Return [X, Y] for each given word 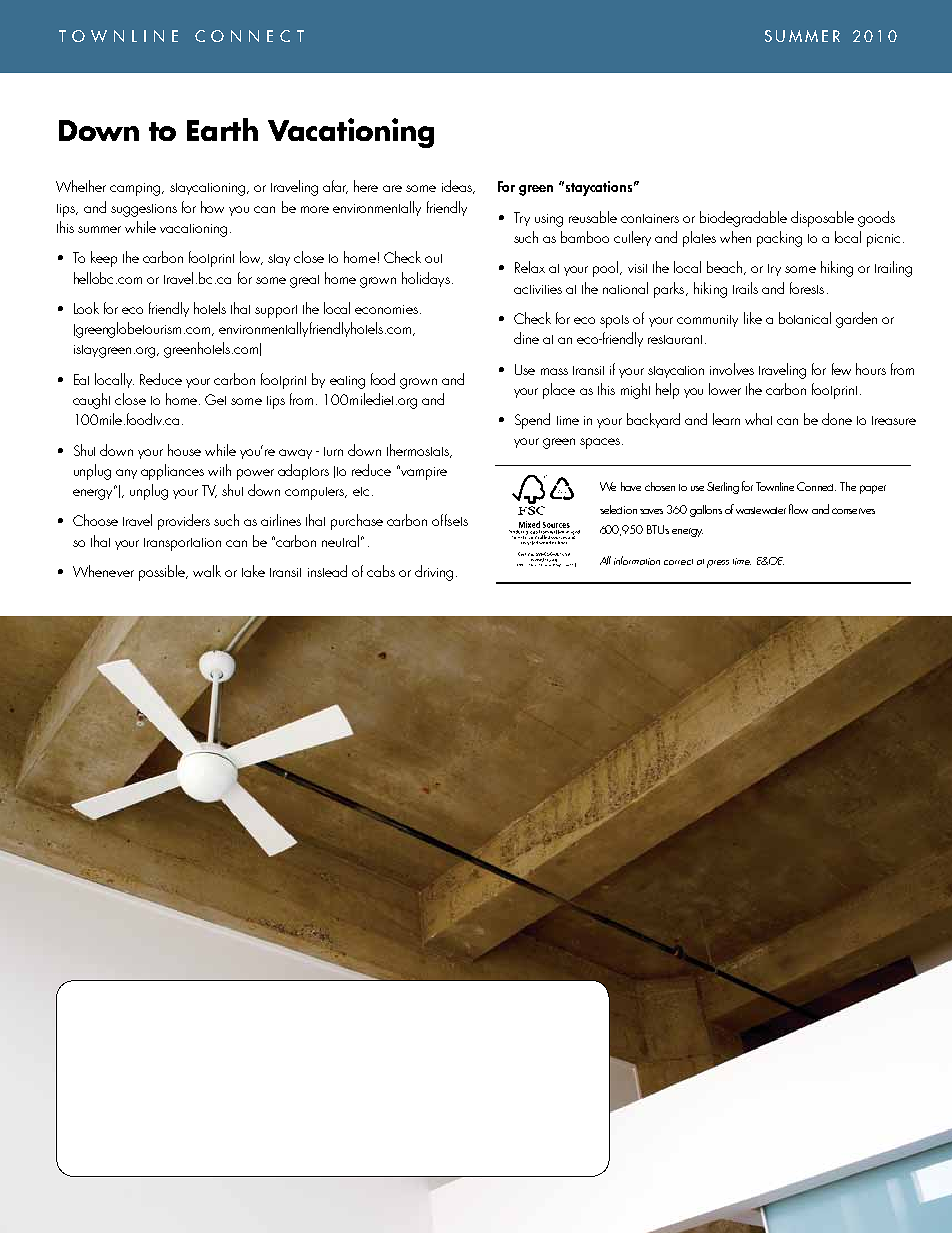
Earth [222, 129]
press [718, 564]
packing [779, 239]
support [276, 311]
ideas [458, 187]
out [433, 258]
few [841, 369]
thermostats [419, 451]
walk [207, 571]
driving [434, 573]
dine [526, 338]
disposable [822, 219]
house [184, 450]
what [758, 419]
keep [104, 259]
